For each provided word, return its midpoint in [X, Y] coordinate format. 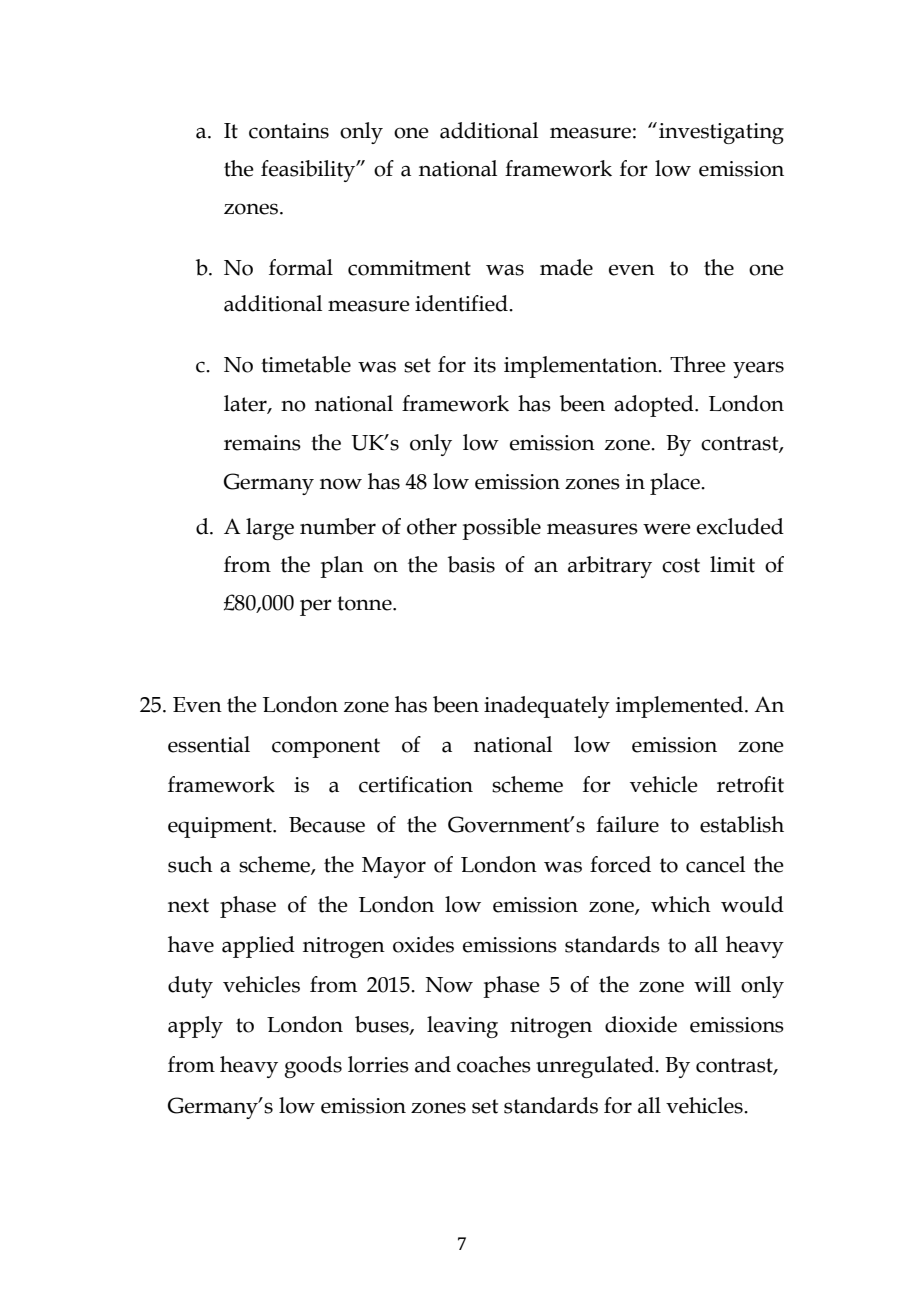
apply [195, 1027]
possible [501, 529]
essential [209, 744]
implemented [681, 707]
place [676, 484]
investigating [721, 133]
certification [416, 784]
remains [262, 443]
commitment [409, 268]
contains [289, 131]
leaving [462, 1027]
